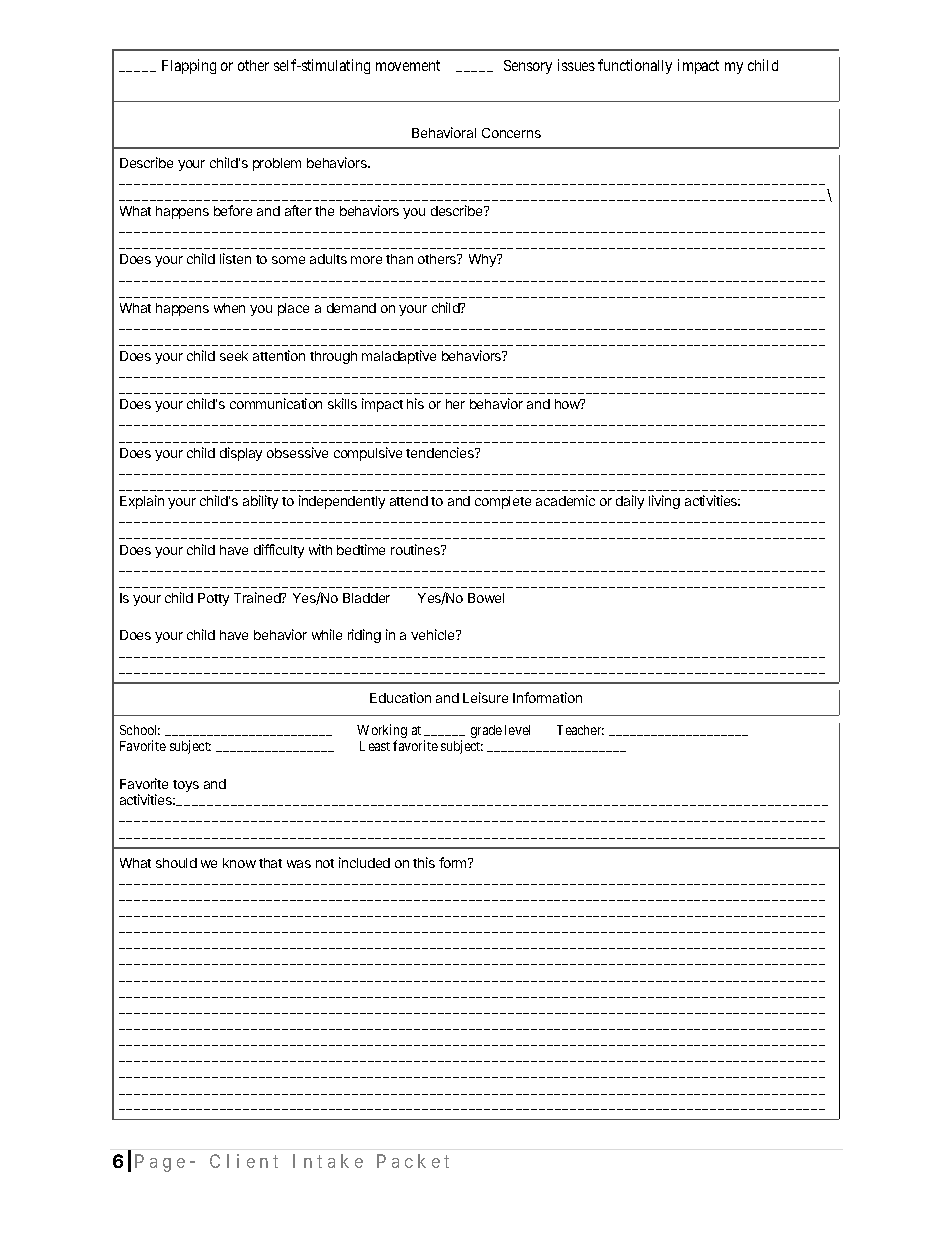 This screenshot has width=952, height=1233. Describe the element at coordinates (580, 730) in the screenshot. I see `Teacher` at that location.
